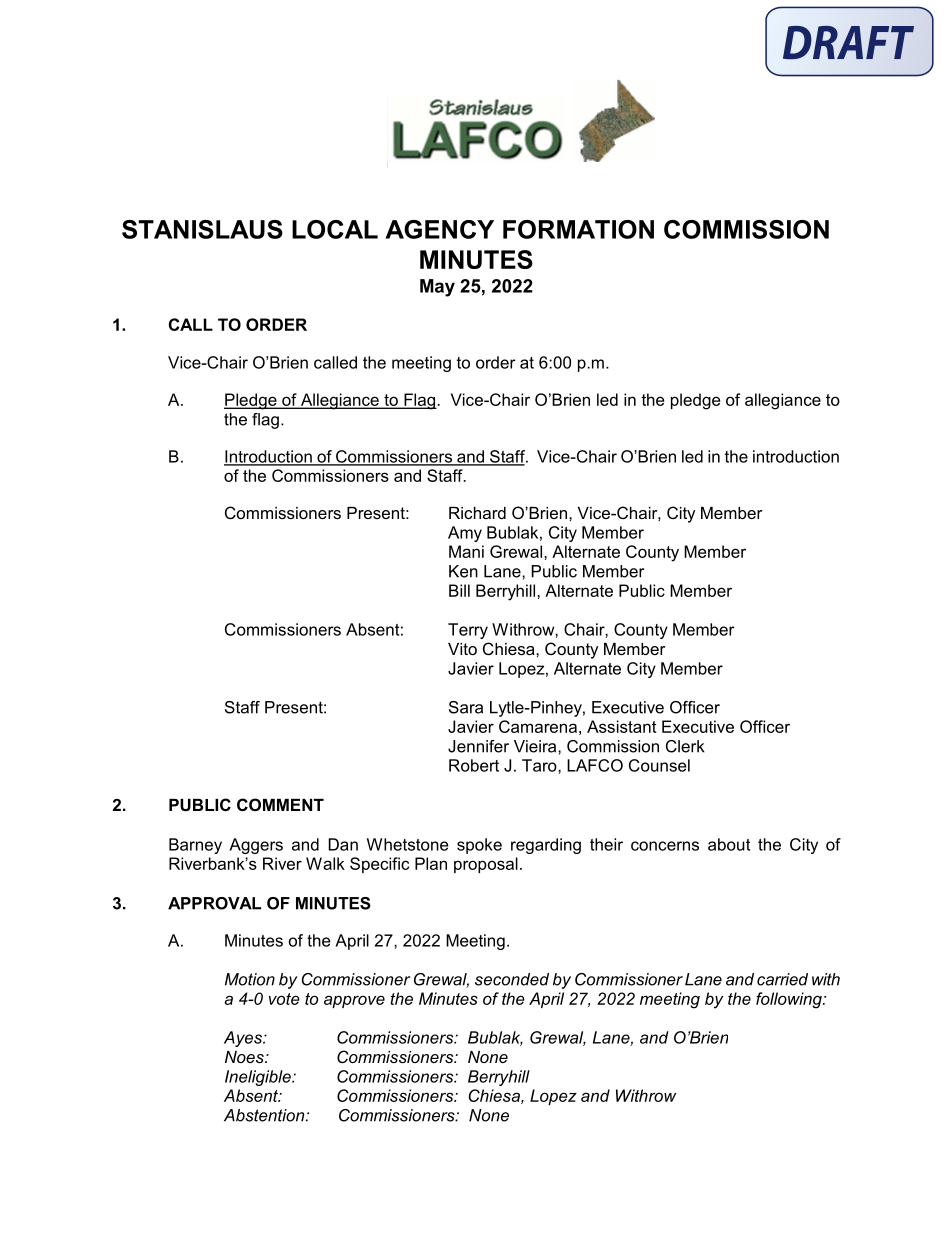  I want to click on LOCAL, so click(335, 229).
